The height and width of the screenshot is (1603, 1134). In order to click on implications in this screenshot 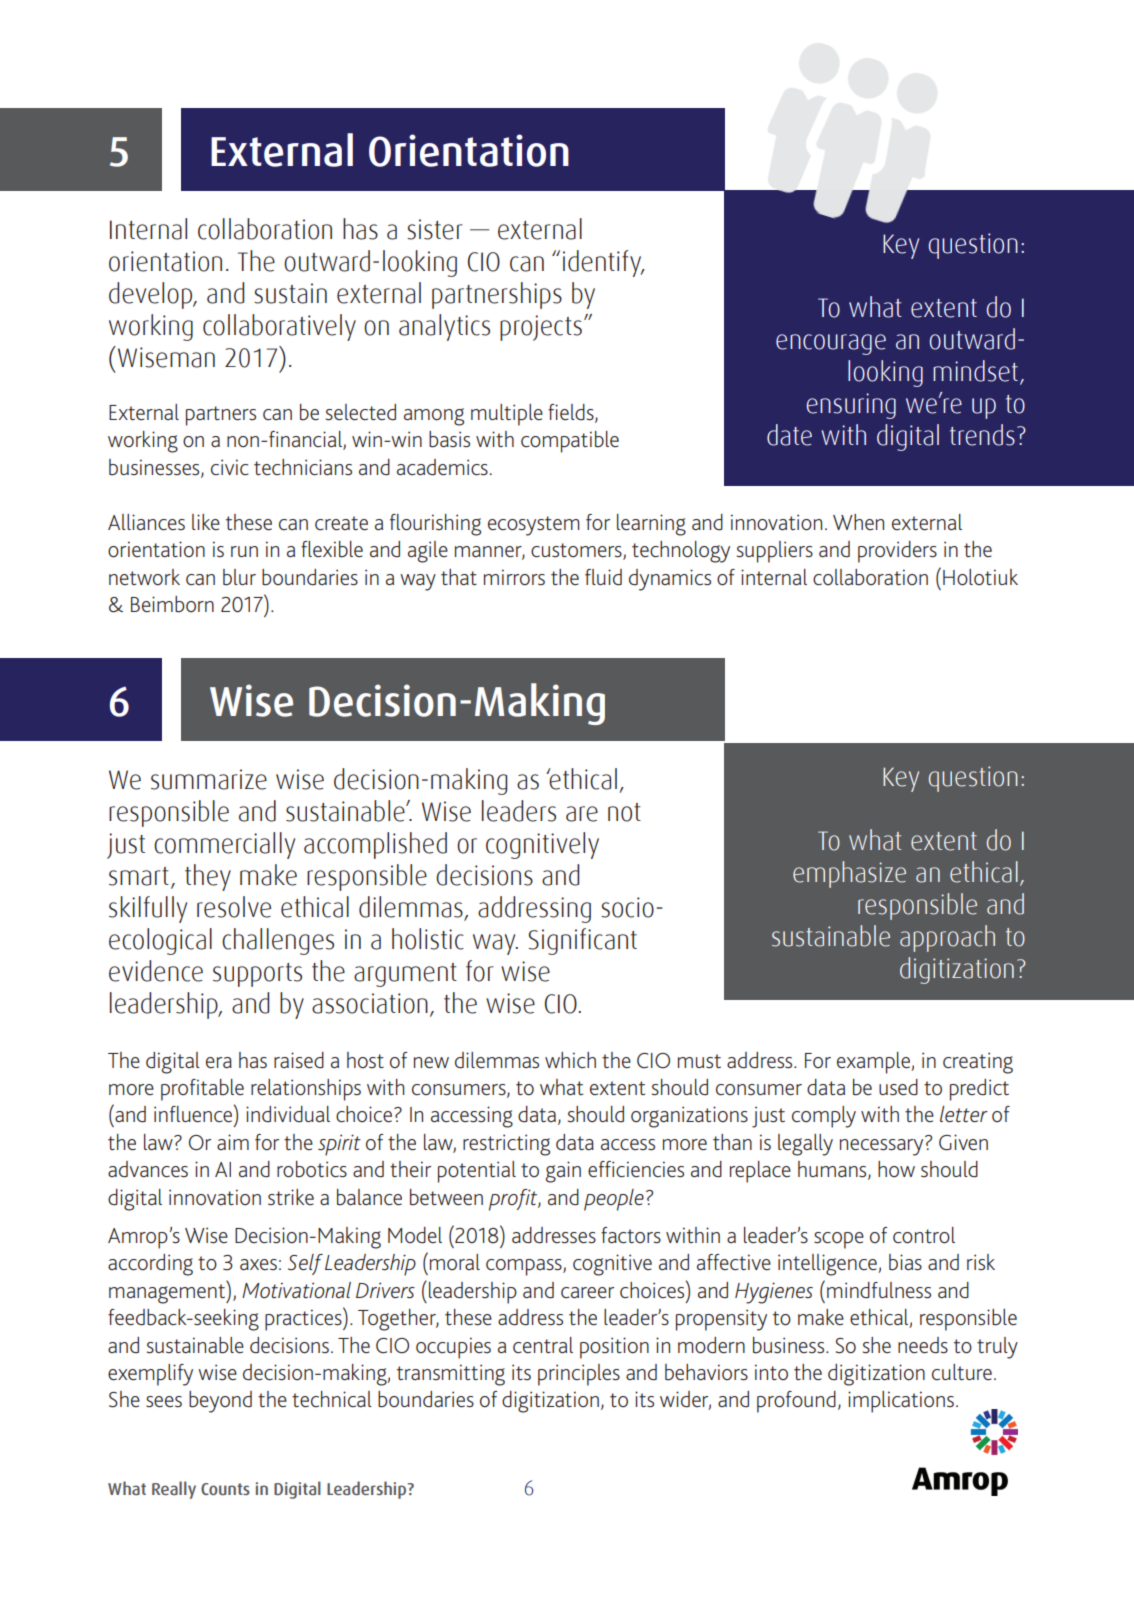, I will do `click(901, 1402)`.
